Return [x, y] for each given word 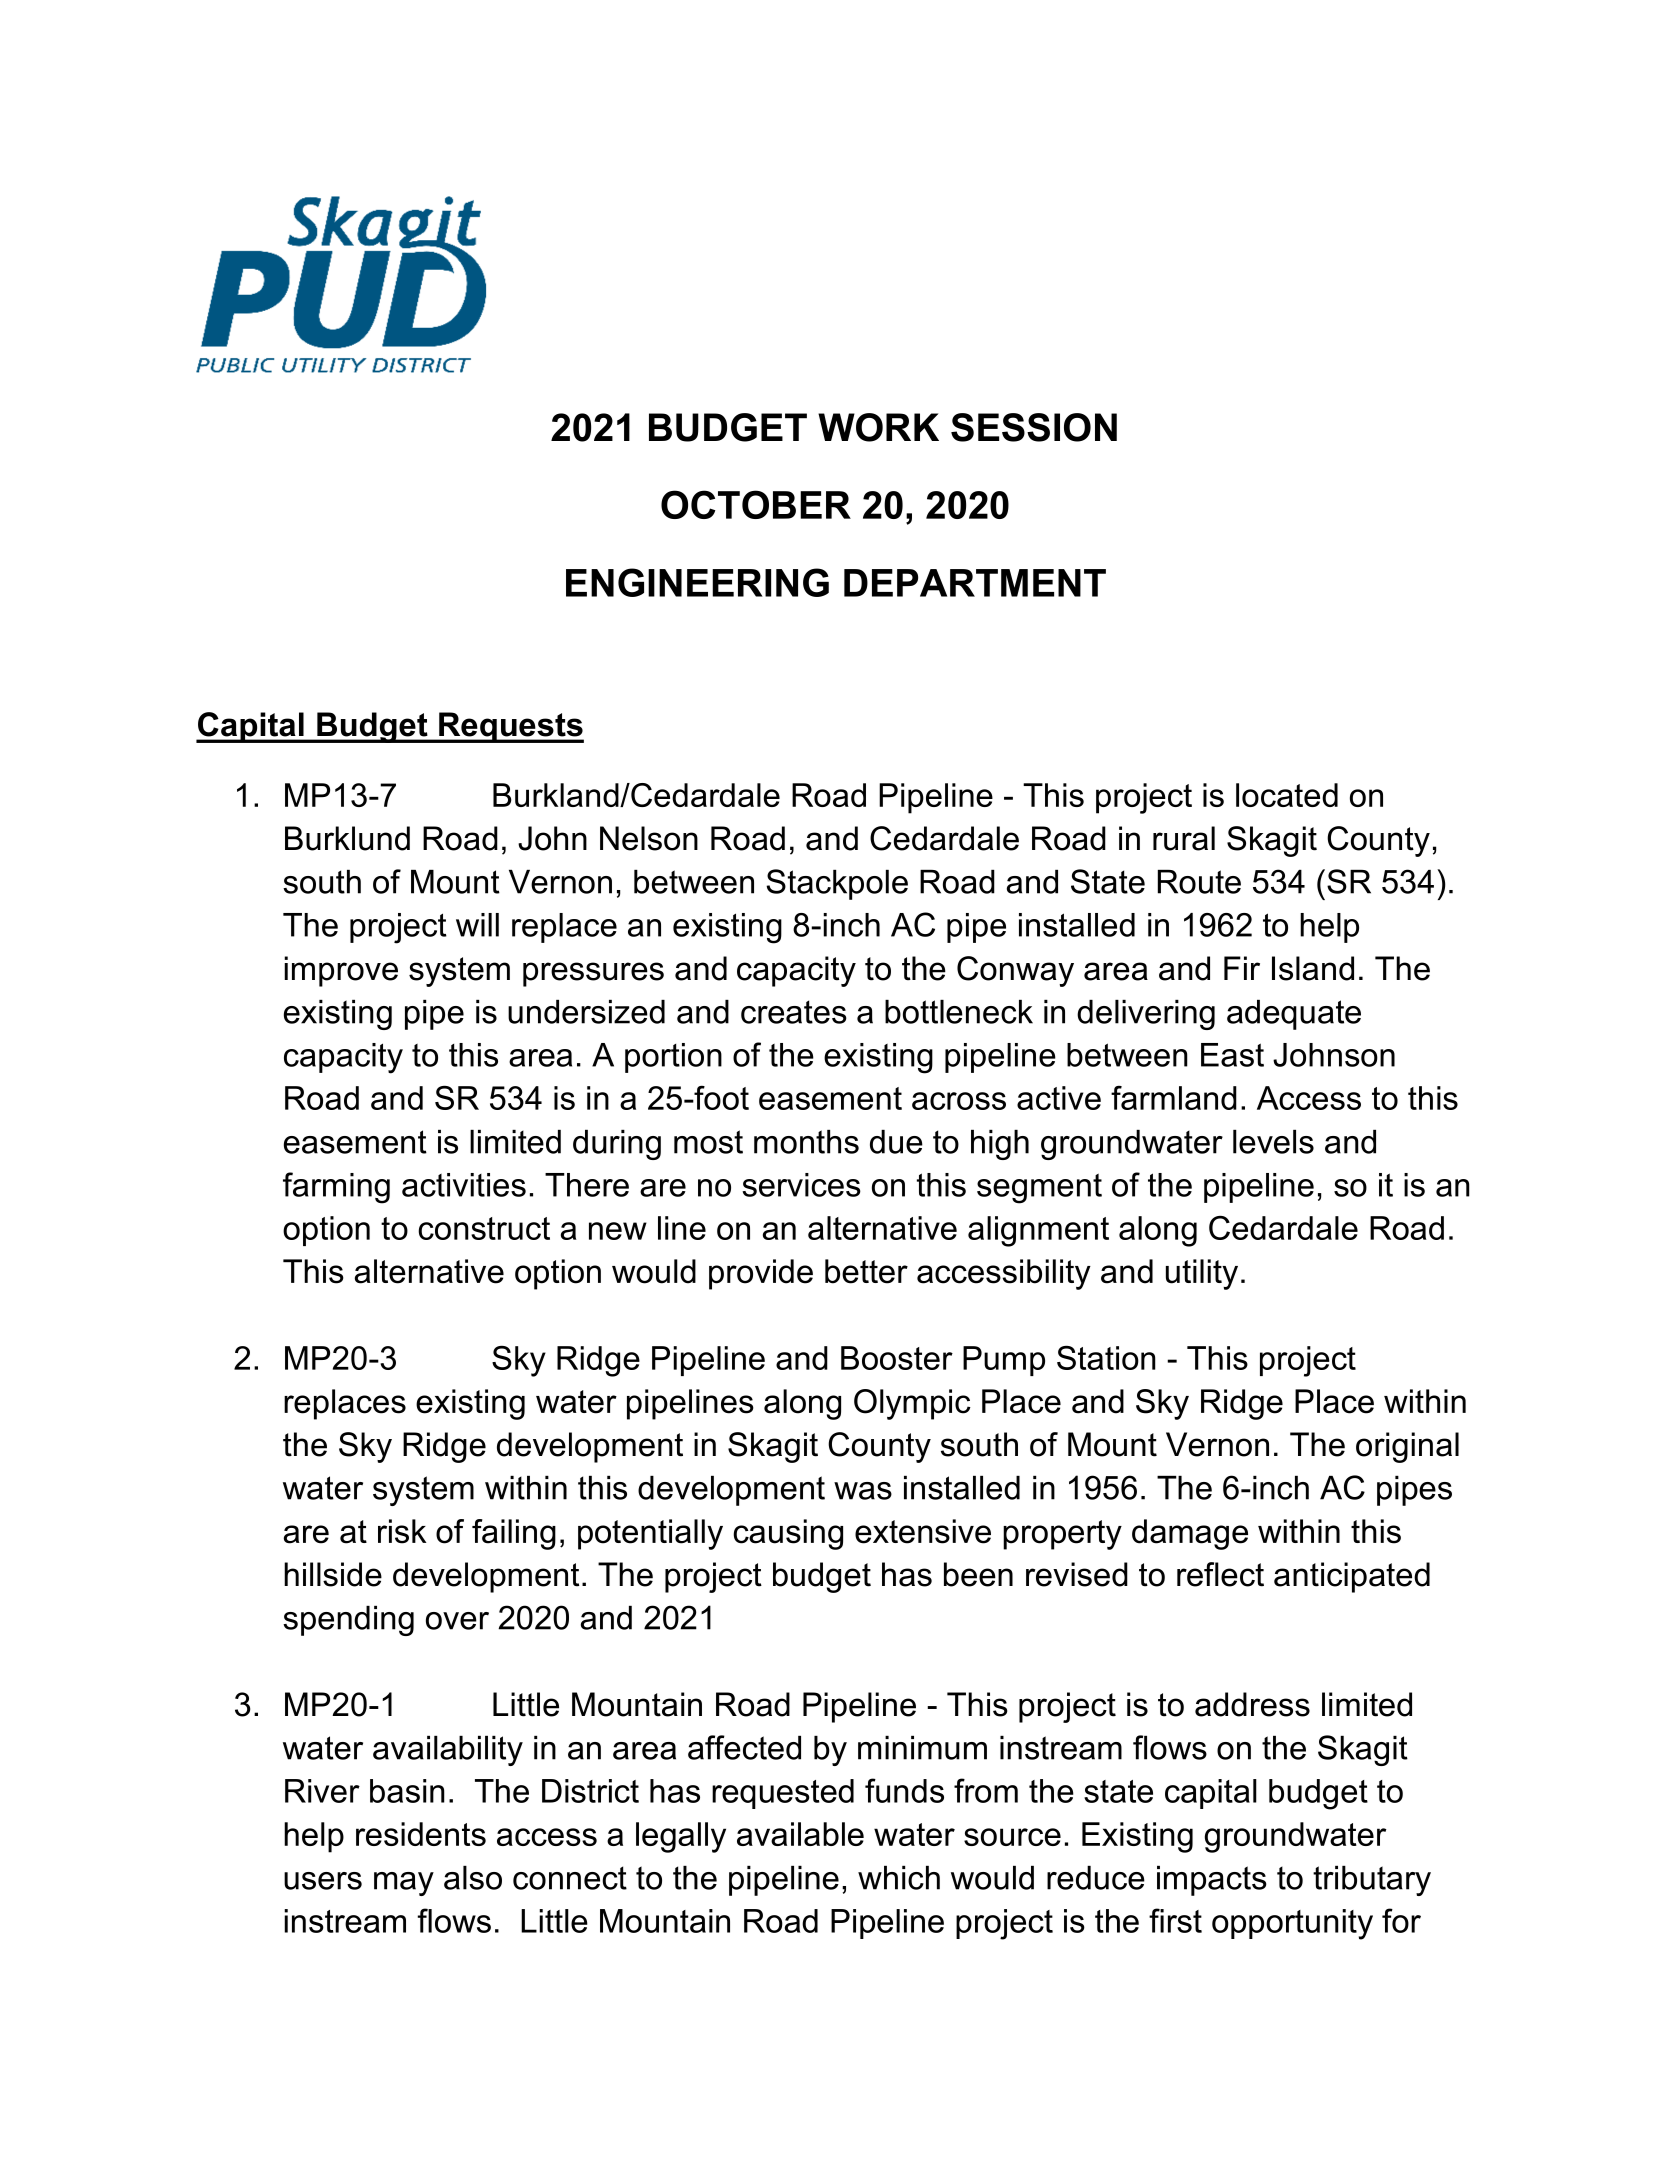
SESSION [1034, 427]
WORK [878, 427]
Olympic [912, 1404]
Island [1313, 968]
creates [794, 1012]
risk [402, 1531]
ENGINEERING [697, 582]
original [1407, 1447]
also [473, 1878]
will [477, 925]
